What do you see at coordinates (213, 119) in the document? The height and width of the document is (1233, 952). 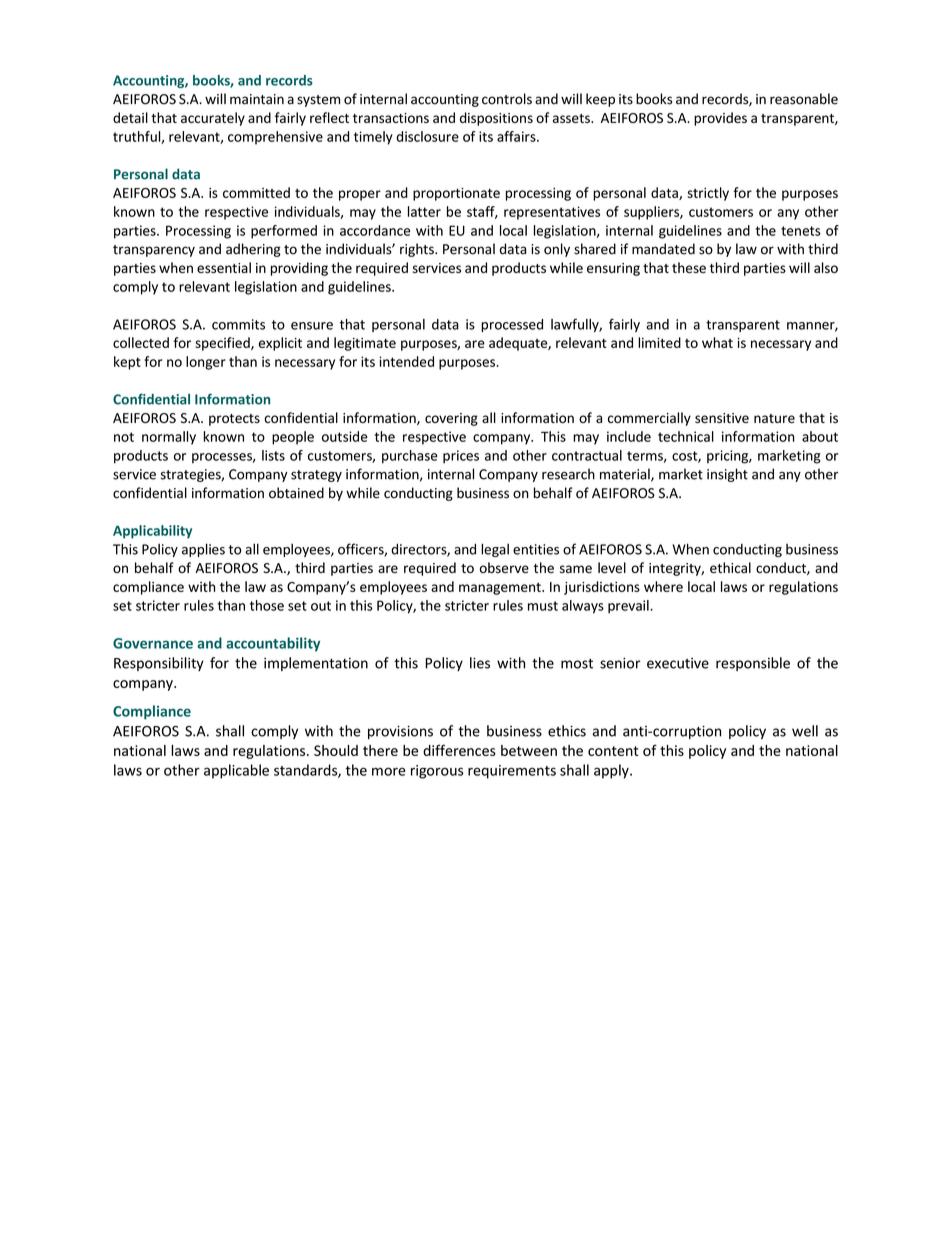 I see `accurately` at bounding box center [213, 119].
